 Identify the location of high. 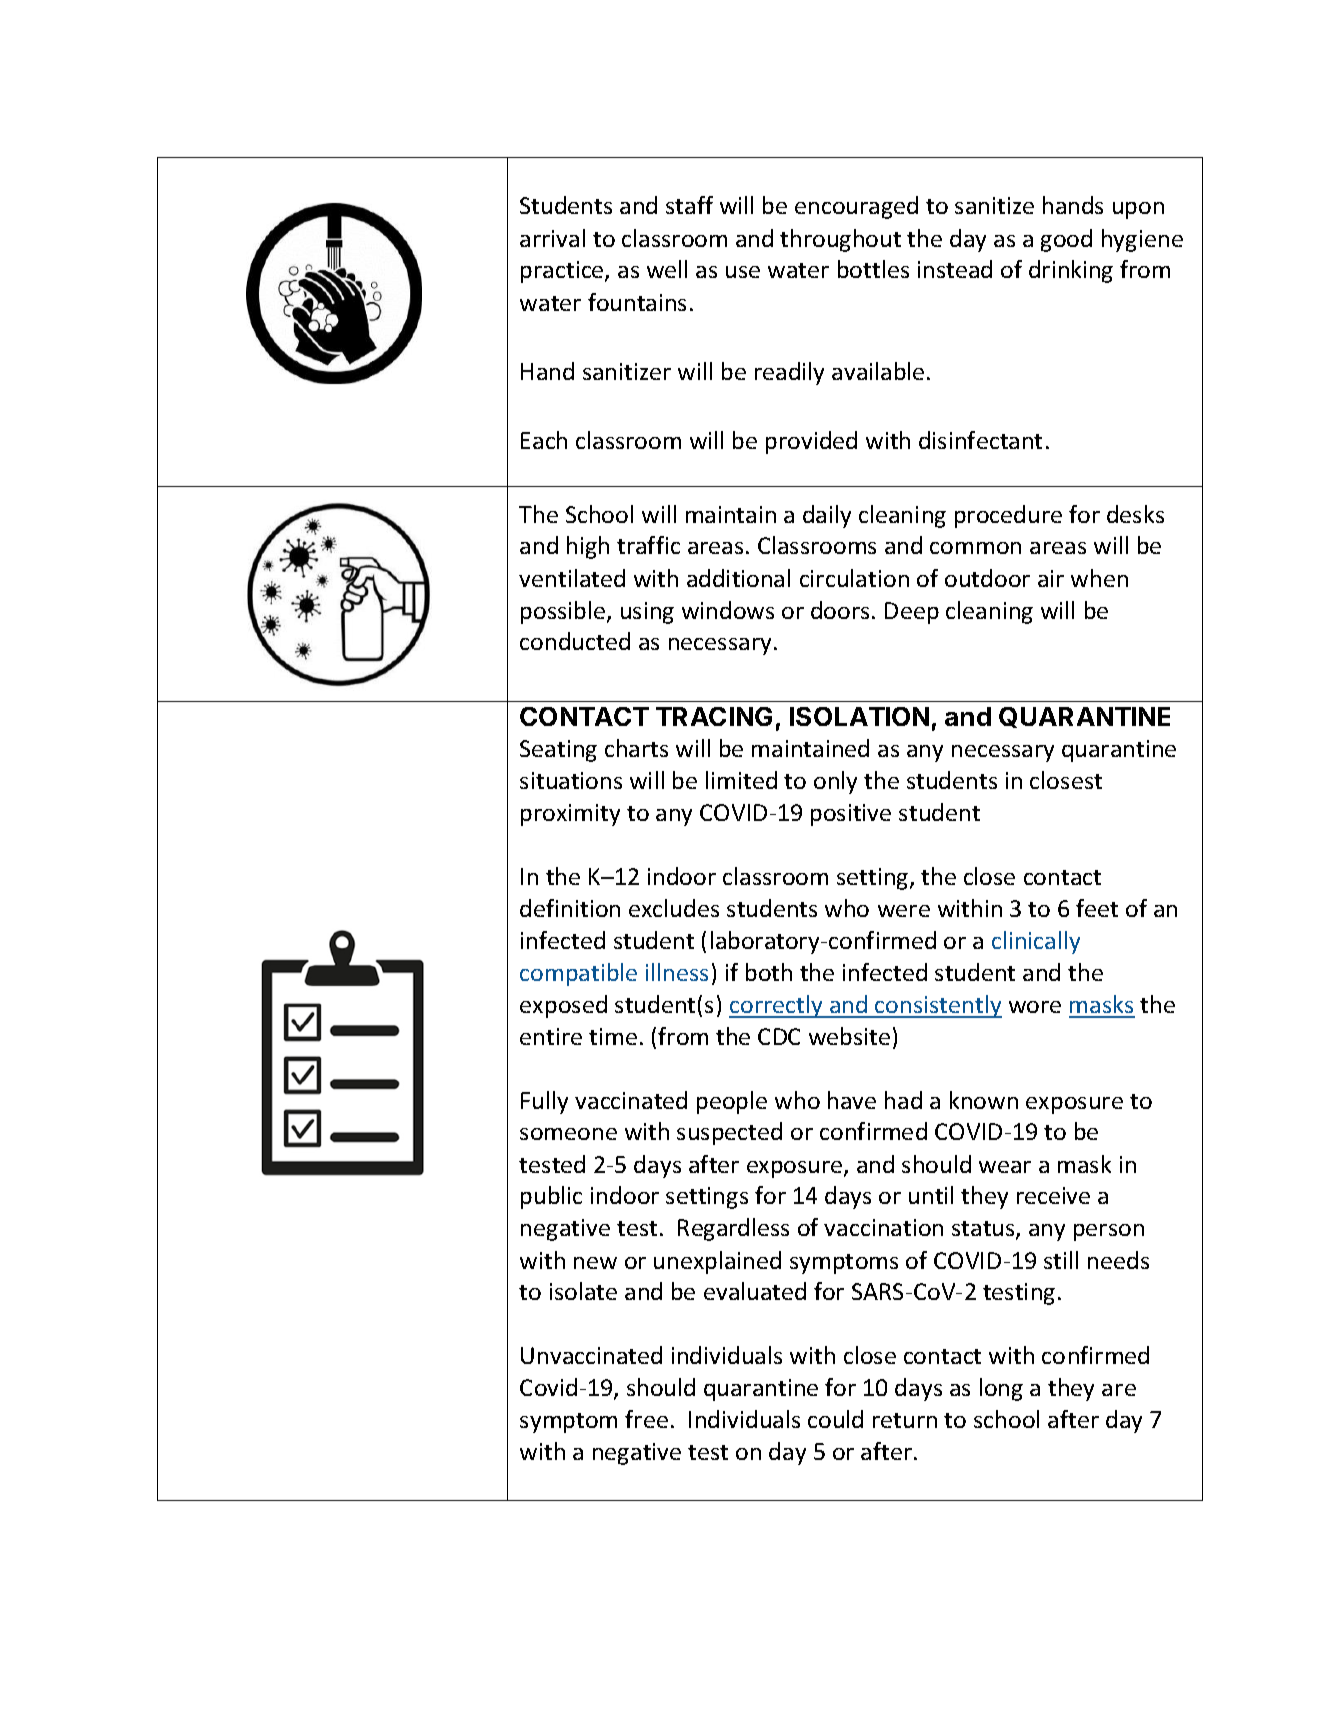
(588, 547).
